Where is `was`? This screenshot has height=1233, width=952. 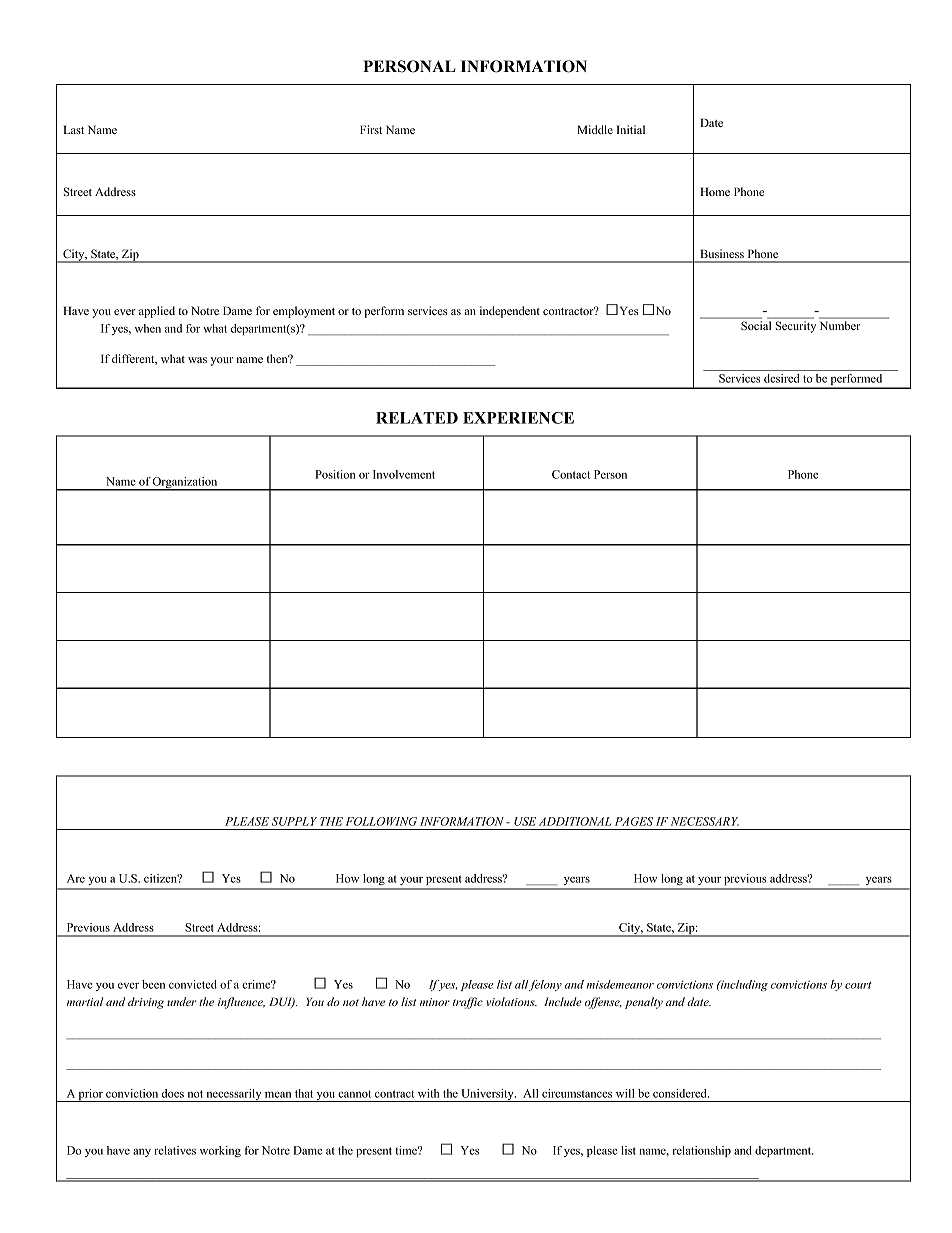
was is located at coordinates (197, 360).
